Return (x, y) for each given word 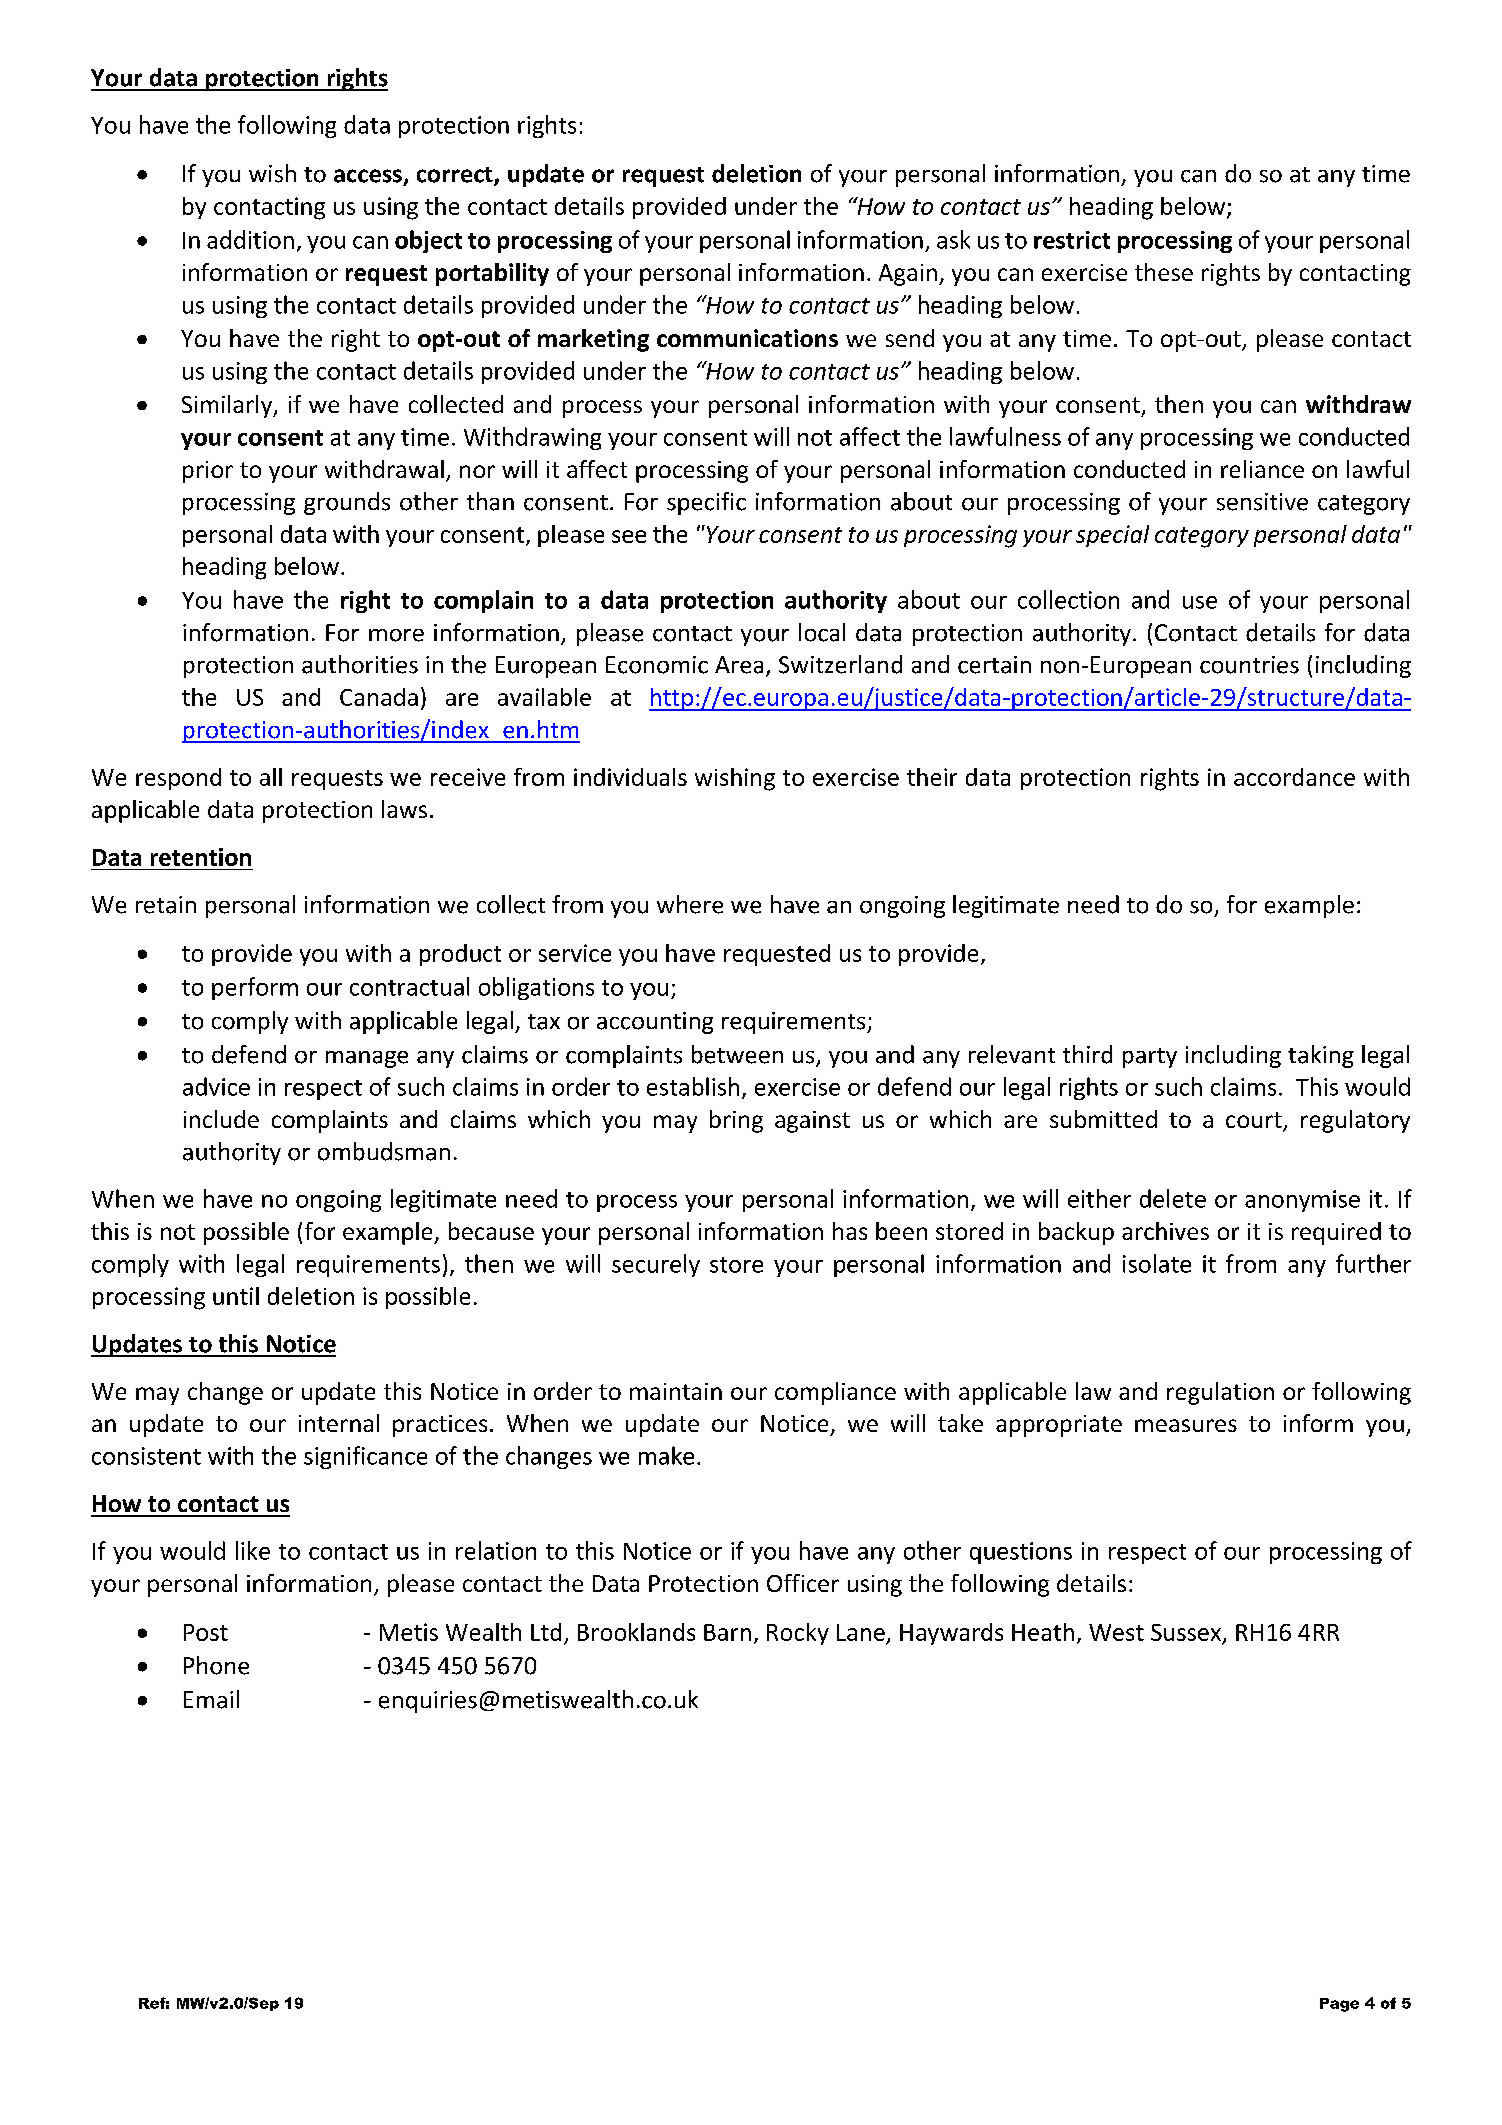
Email (211, 1699)
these (1164, 272)
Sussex (1187, 1633)
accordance (1294, 777)
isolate (1157, 1263)
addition (250, 239)
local (822, 632)
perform (255, 988)
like (253, 1550)
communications (747, 338)
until (236, 1296)
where (690, 904)
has (850, 1231)
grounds (347, 503)
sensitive (1262, 502)
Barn (727, 1632)
